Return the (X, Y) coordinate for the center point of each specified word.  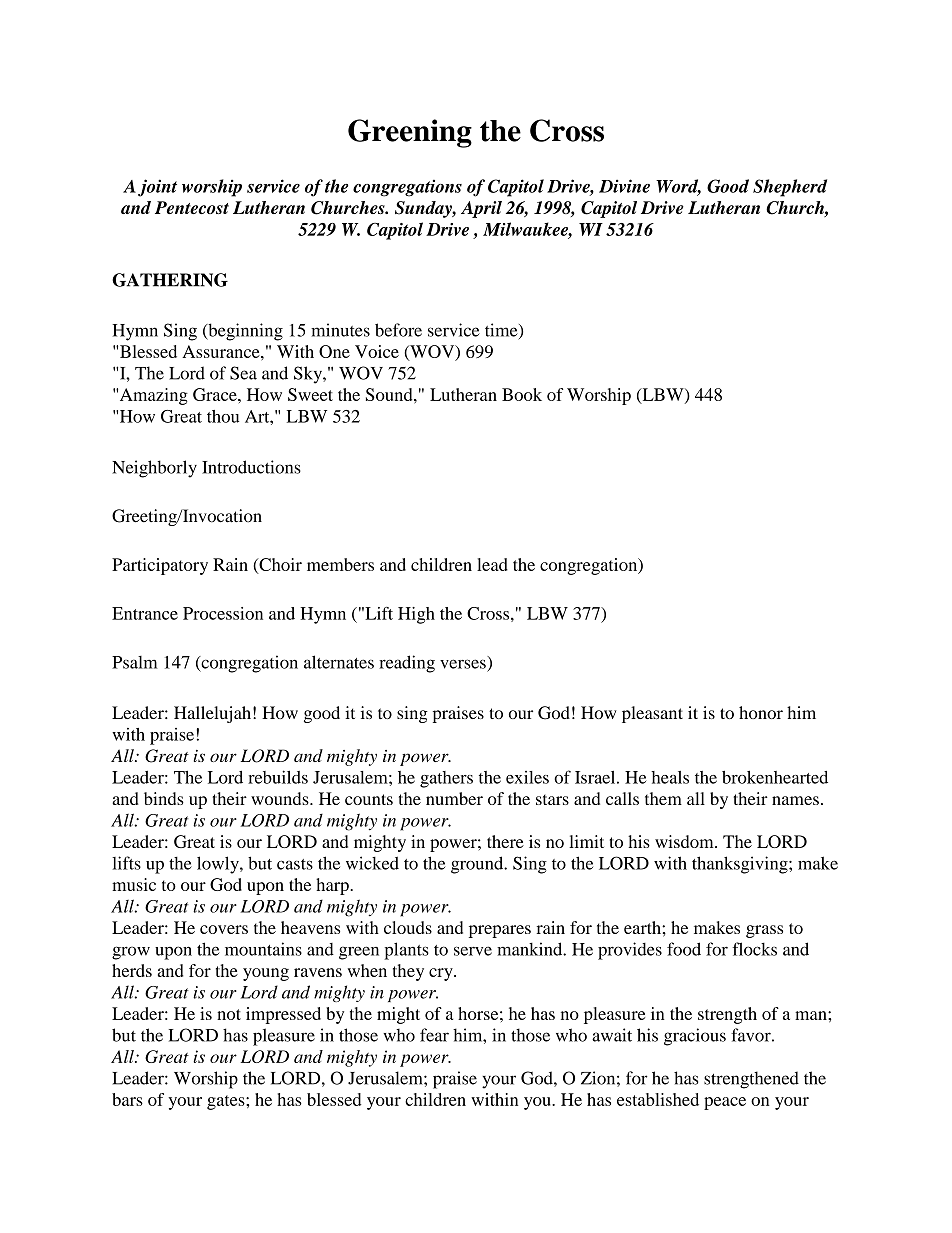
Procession (223, 613)
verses (463, 664)
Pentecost (192, 207)
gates (227, 1102)
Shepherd (790, 188)
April (481, 209)
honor (761, 712)
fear (434, 1035)
